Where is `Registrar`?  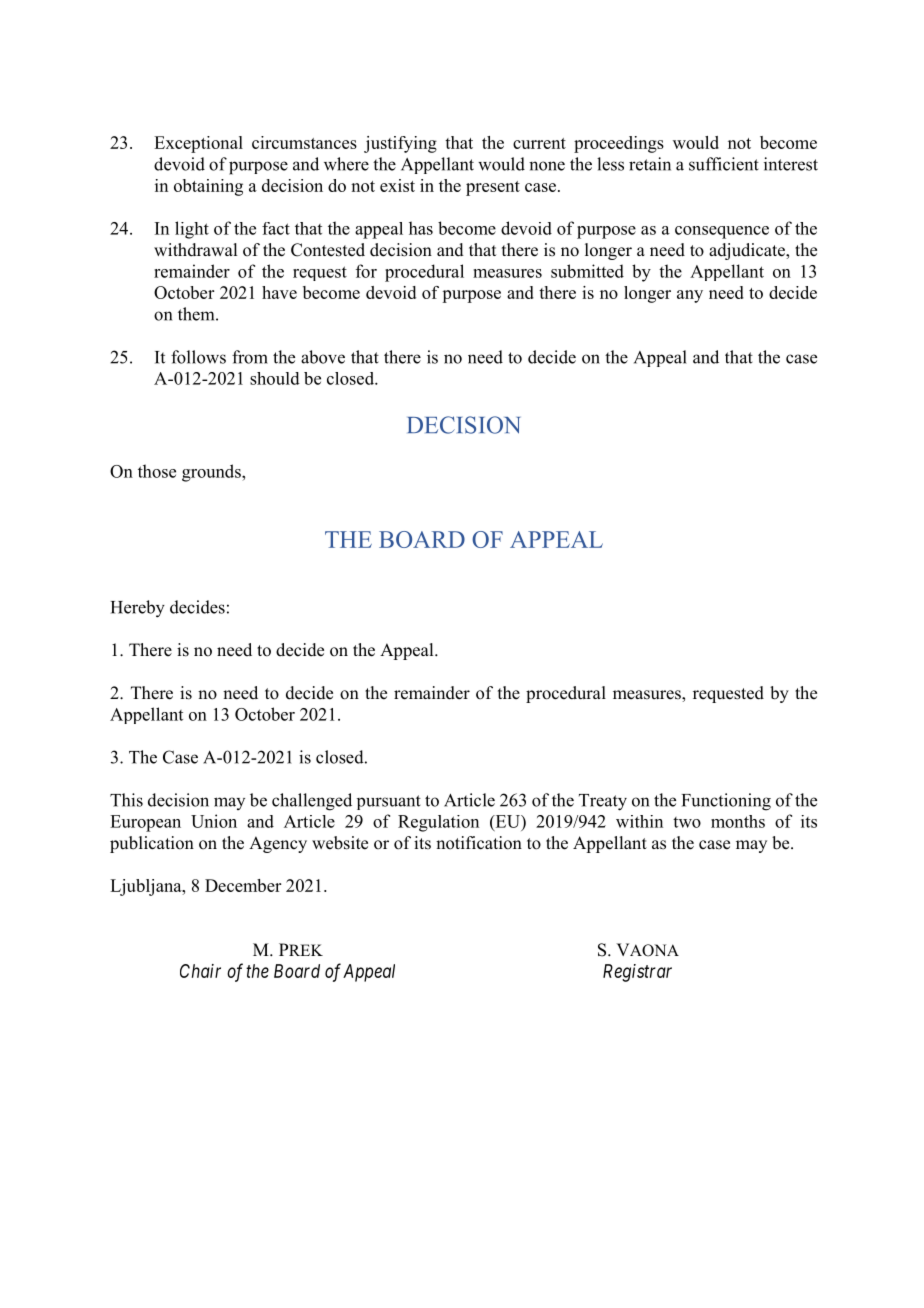
Registrar is located at coordinates (637, 973).
